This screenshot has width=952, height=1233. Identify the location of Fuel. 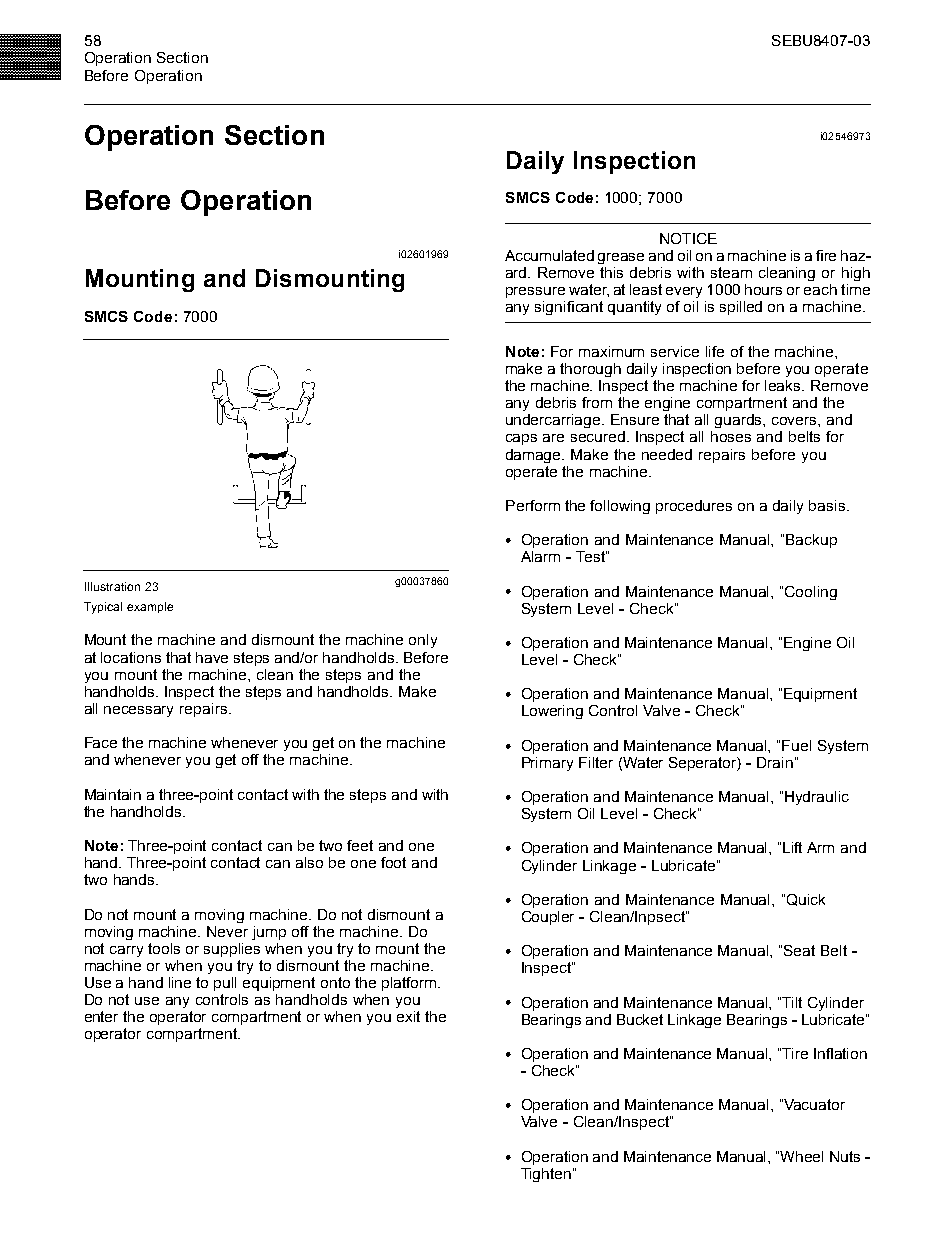
(796, 745).
